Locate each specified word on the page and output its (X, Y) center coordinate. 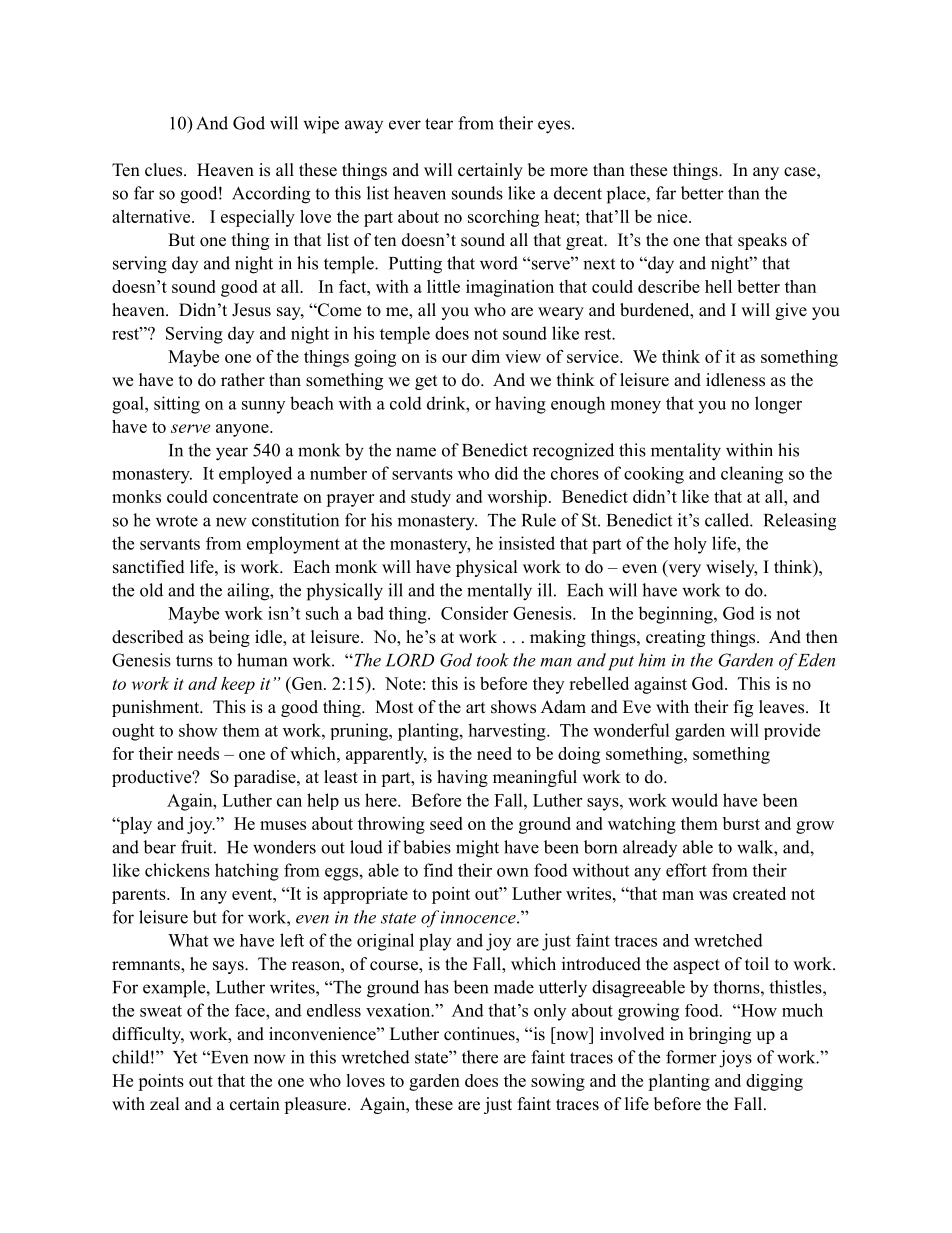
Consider (474, 613)
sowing (558, 1082)
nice (673, 216)
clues (165, 170)
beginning (676, 615)
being (229, 638)
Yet (185, 1057)
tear (439, 124)
